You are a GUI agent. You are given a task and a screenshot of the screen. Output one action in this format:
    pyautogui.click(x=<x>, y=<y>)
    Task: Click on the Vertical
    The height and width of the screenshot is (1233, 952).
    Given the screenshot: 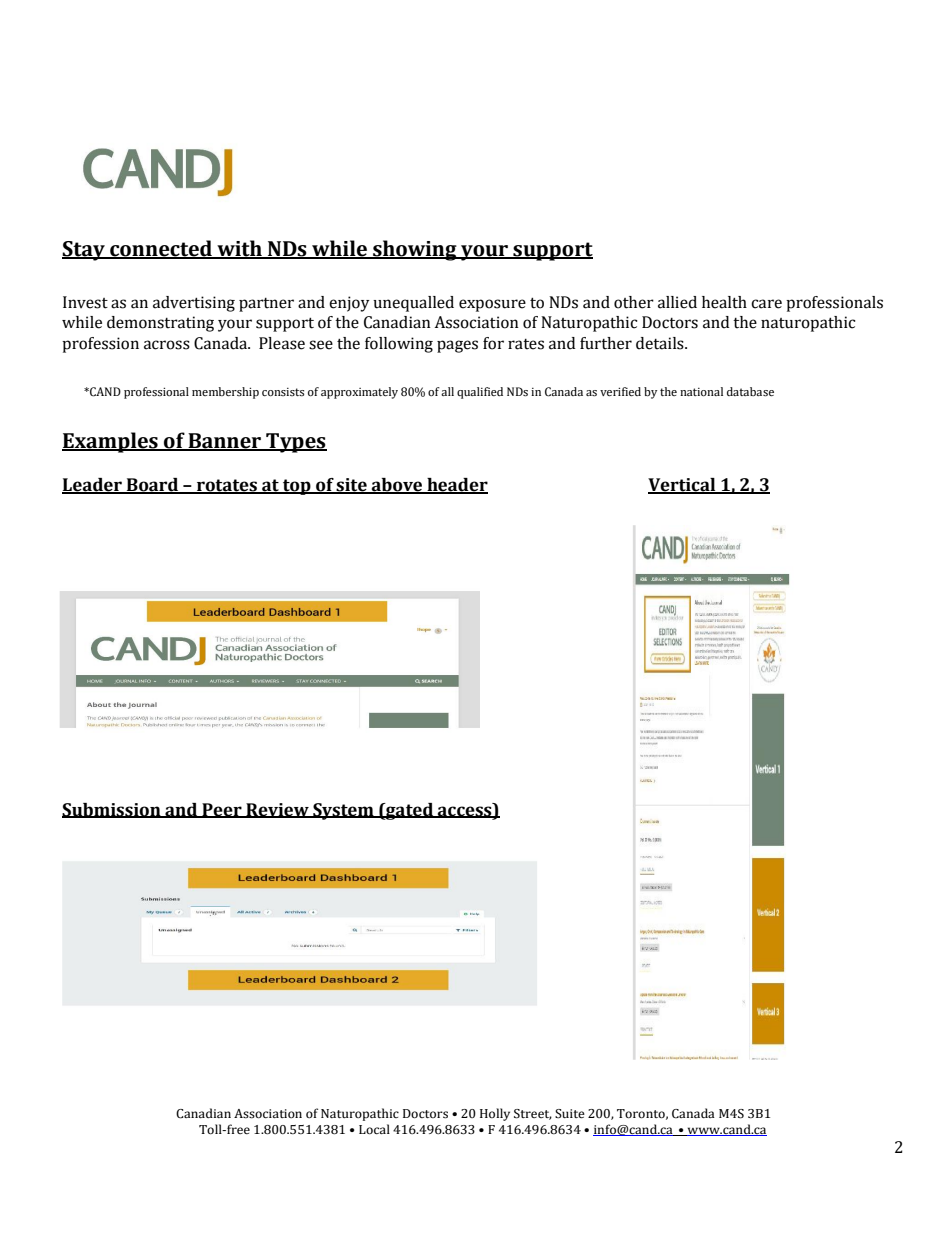 What is the action you would take?
    pyautogui.click(x=683, y=485)
